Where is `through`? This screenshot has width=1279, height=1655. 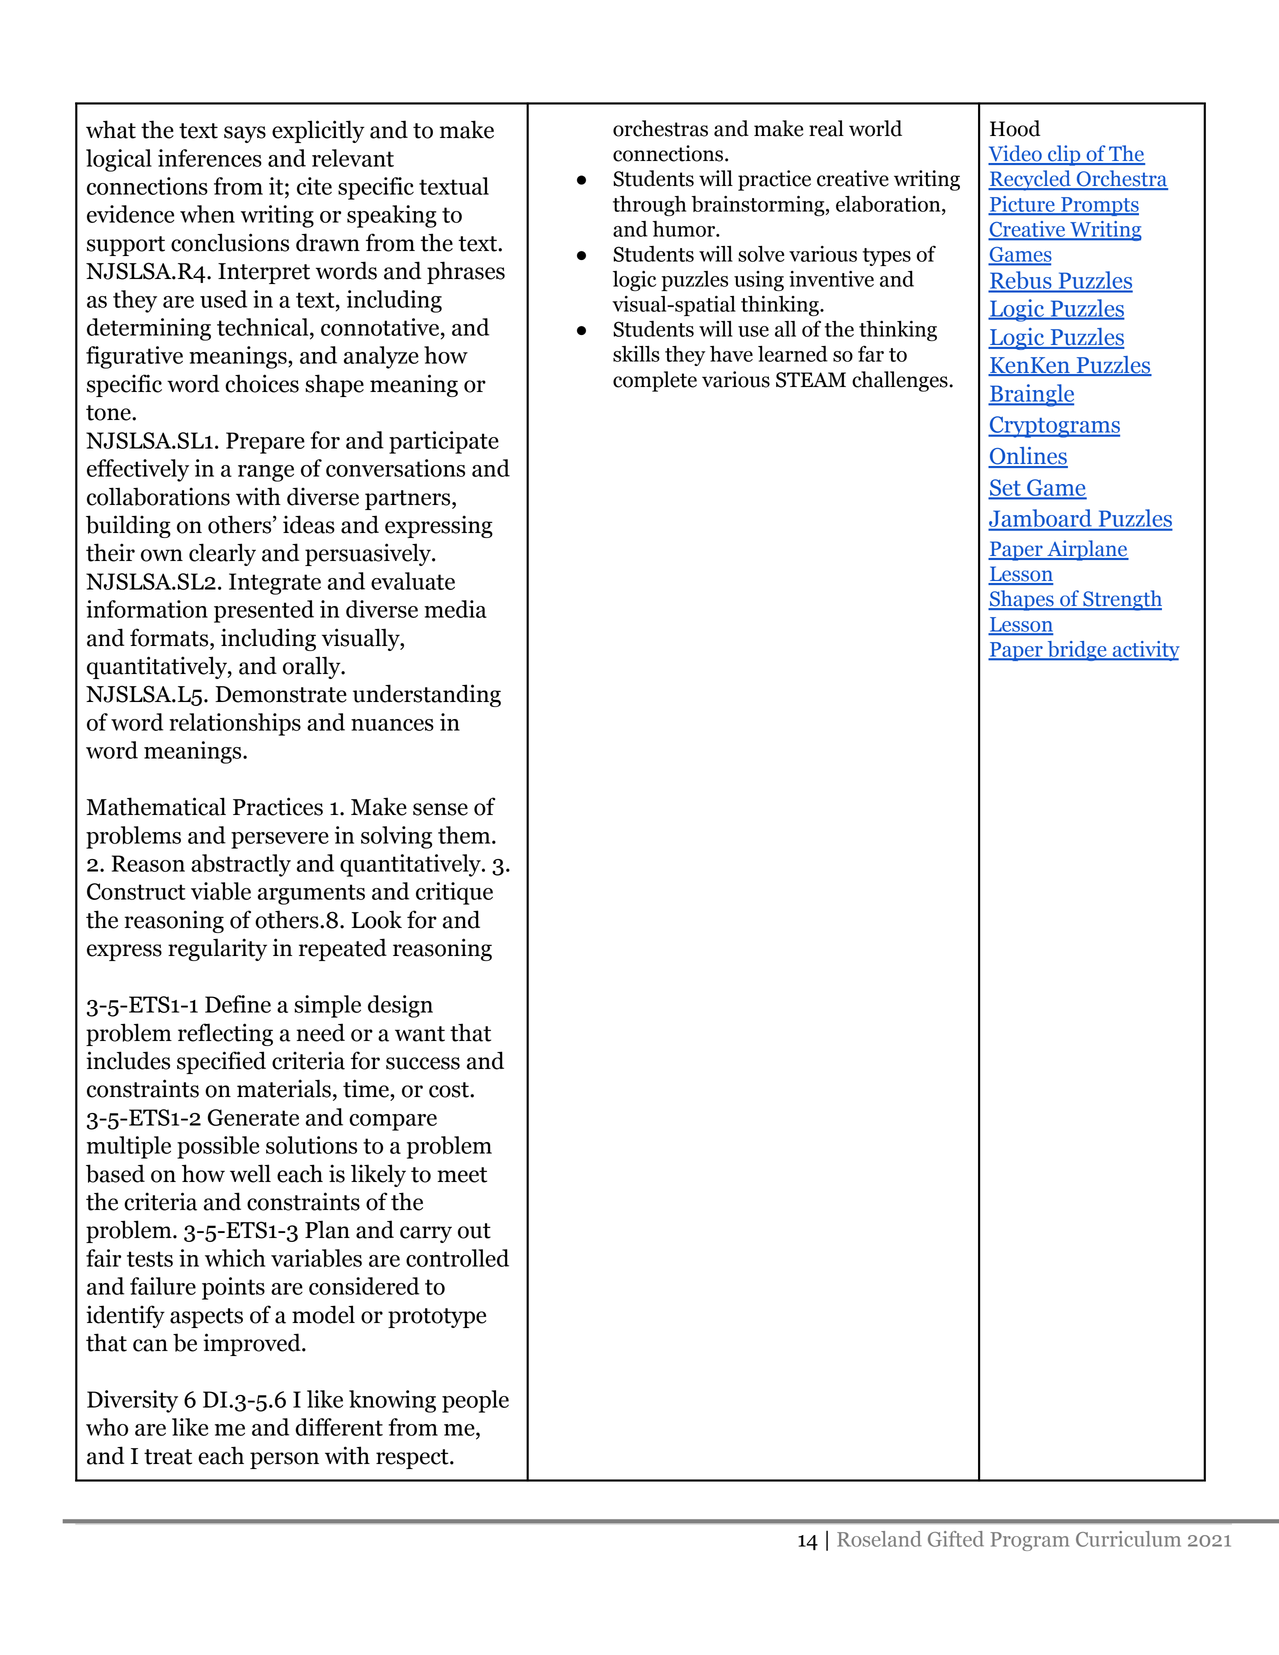 through is located at coordinates (649, 206).
